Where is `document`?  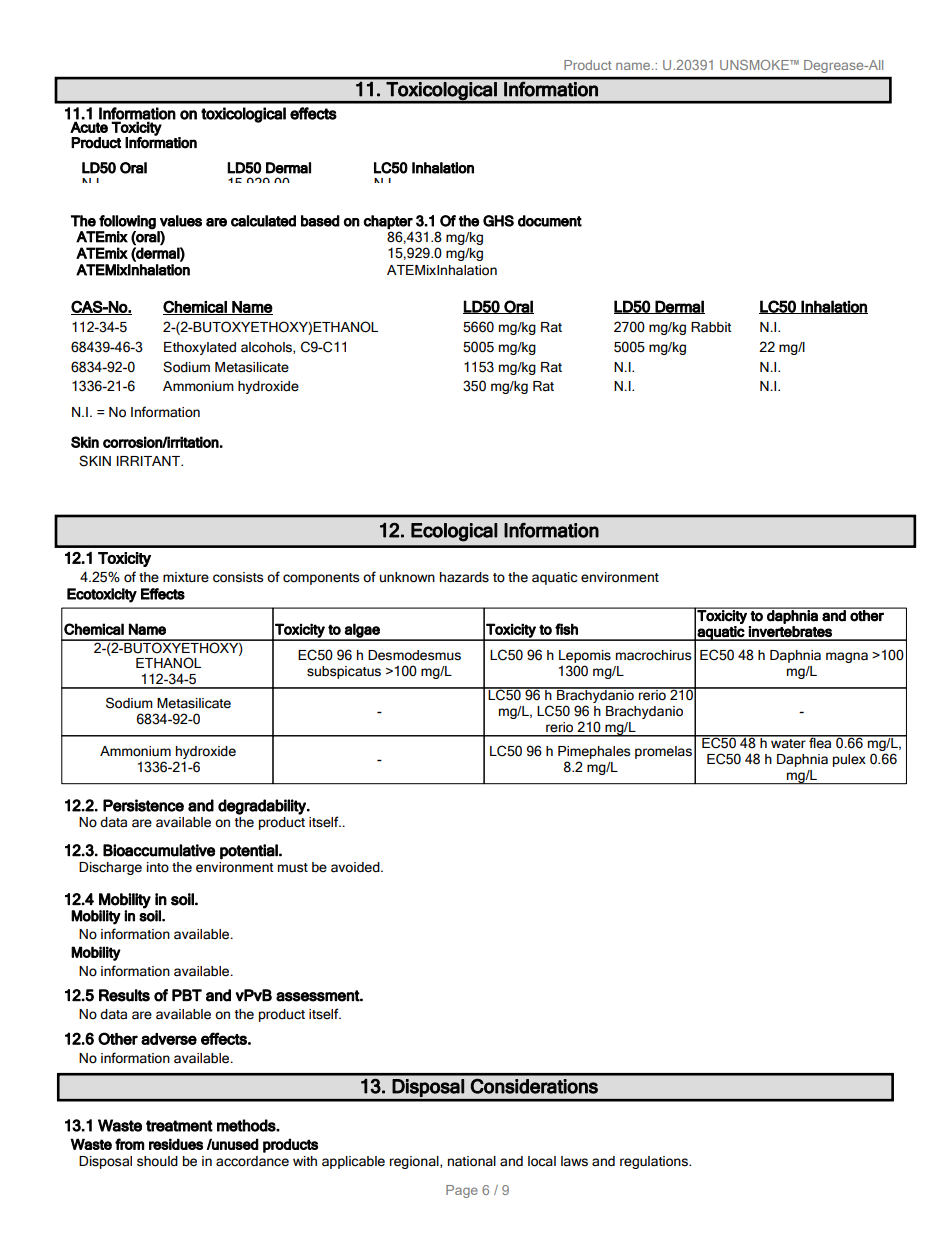
document is located at coordinates (550, 221).
